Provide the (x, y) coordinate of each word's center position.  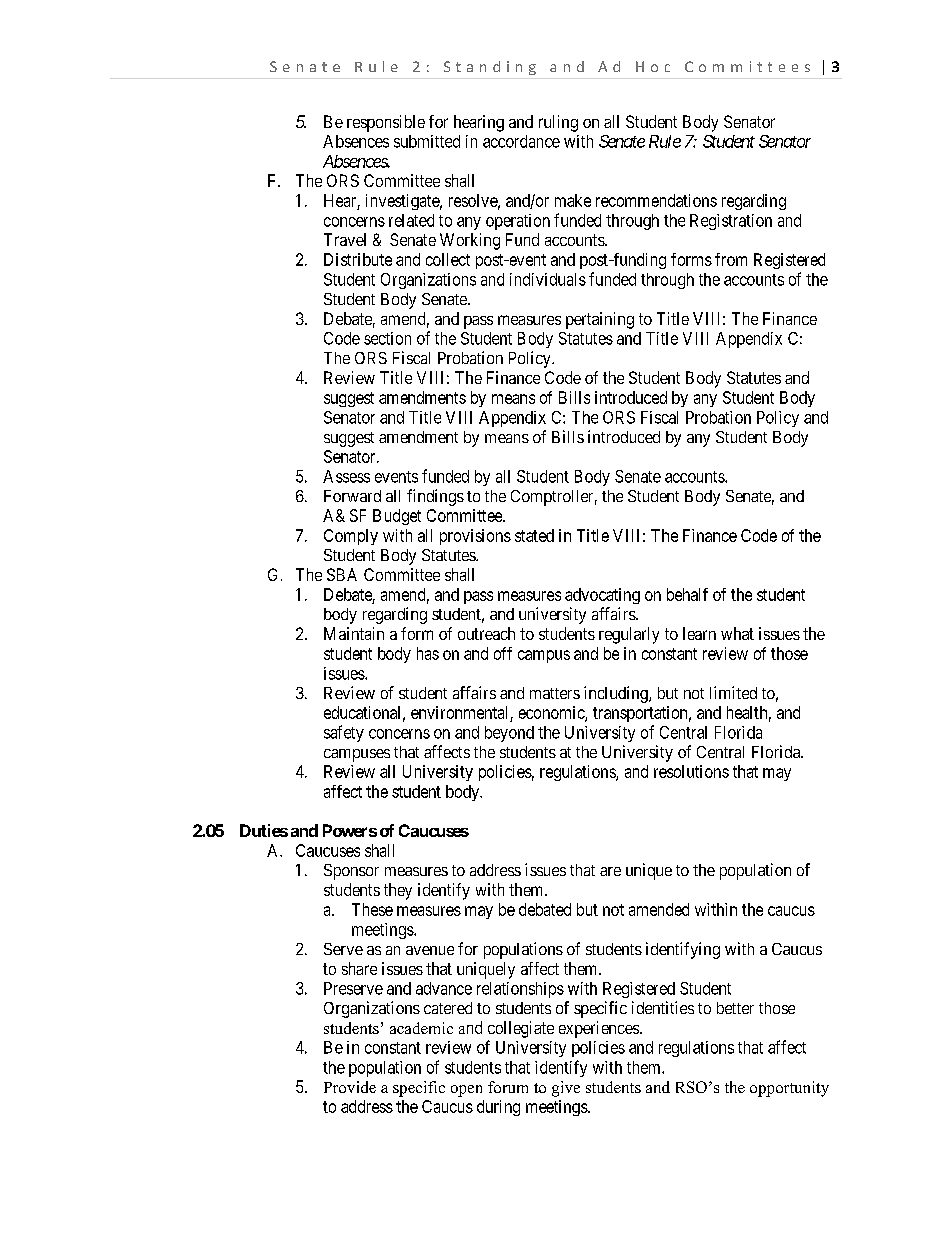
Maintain (354, 633)
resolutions (691, 771)
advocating (602, 596)
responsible (386, 123)
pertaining (600, 320)
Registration (731, 222)
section (387, 338)
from (731, 259)
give (566, 1089)
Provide (350, 1087)
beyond (509, 734)
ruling (558, 123)
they (398, 891)
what (737, 633)
